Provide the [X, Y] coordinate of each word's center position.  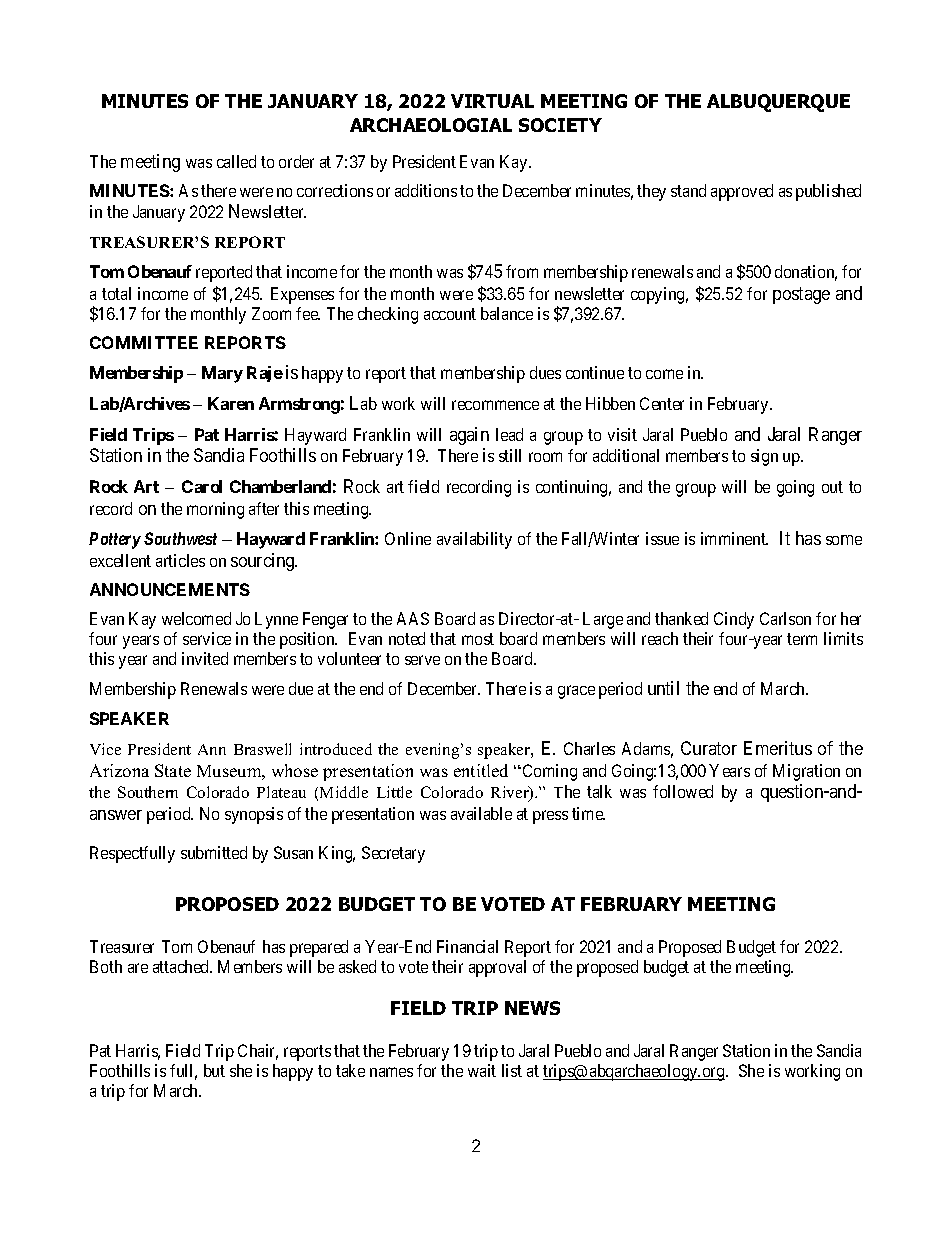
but [214, 1070]
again [469, 436]
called [236, 161]
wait [482, 1070]
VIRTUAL [492, 101]
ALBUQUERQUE [778, 103]
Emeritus [778, 748]
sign [764, 457]
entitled [481, 770]
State [173, 770]
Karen [231, 403]
